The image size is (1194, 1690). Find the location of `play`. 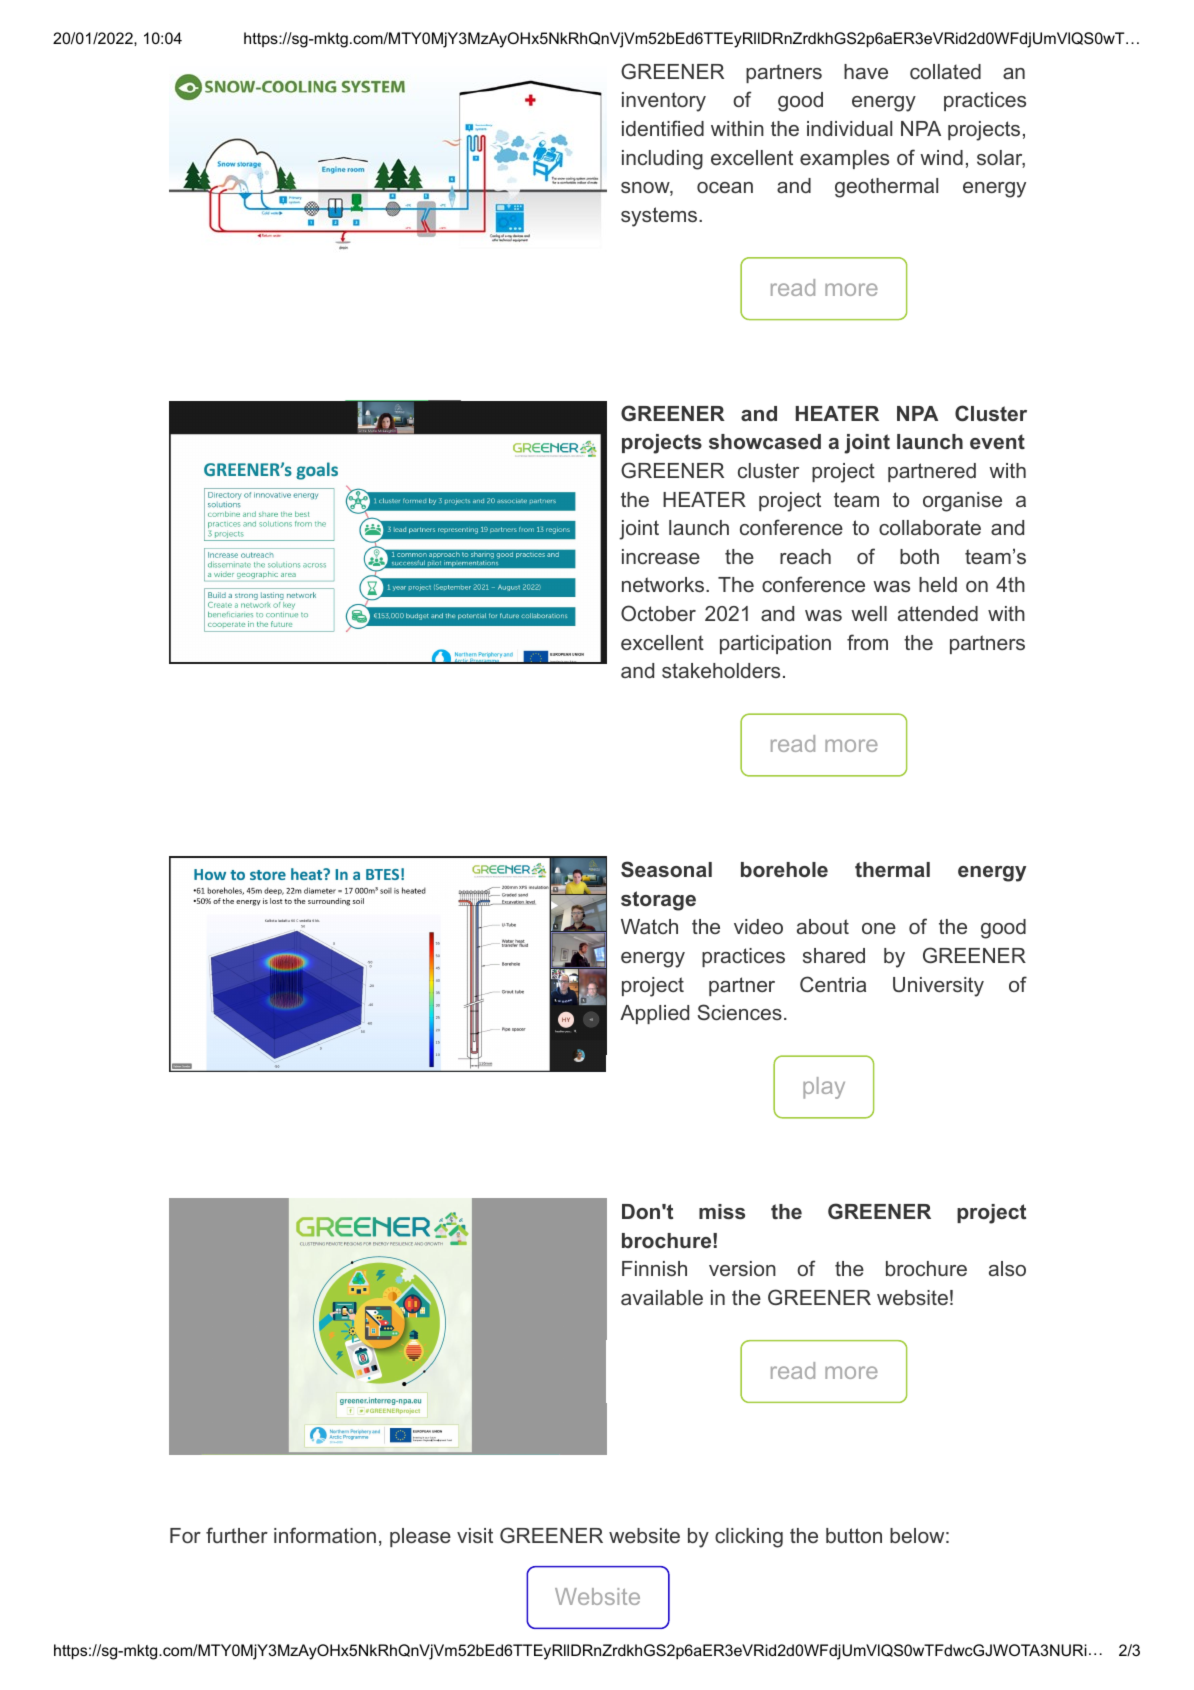

play is located at coordinates (824, 1088).
